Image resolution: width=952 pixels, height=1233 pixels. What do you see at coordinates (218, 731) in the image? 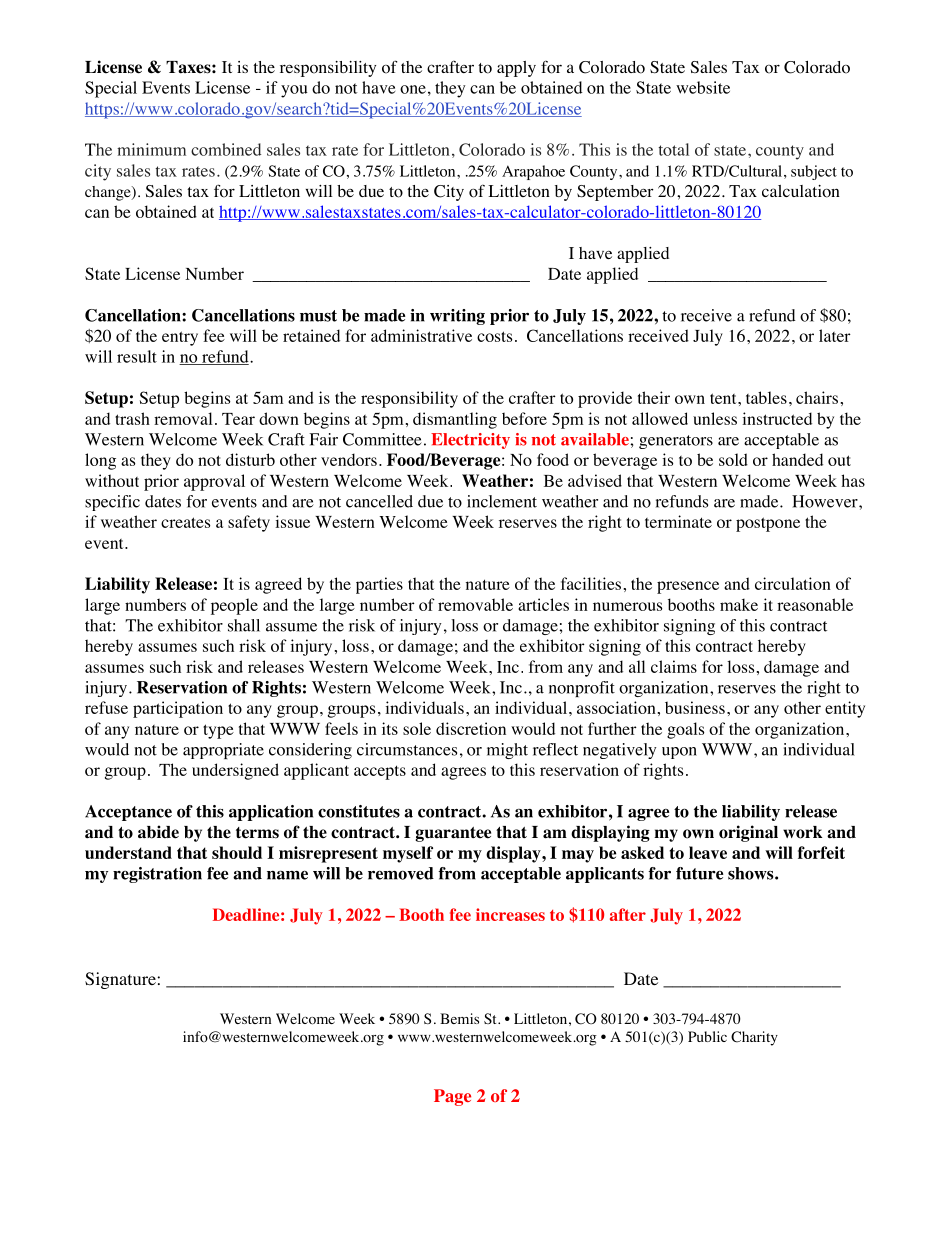
I see `type` at bounding box center [218, 731].
